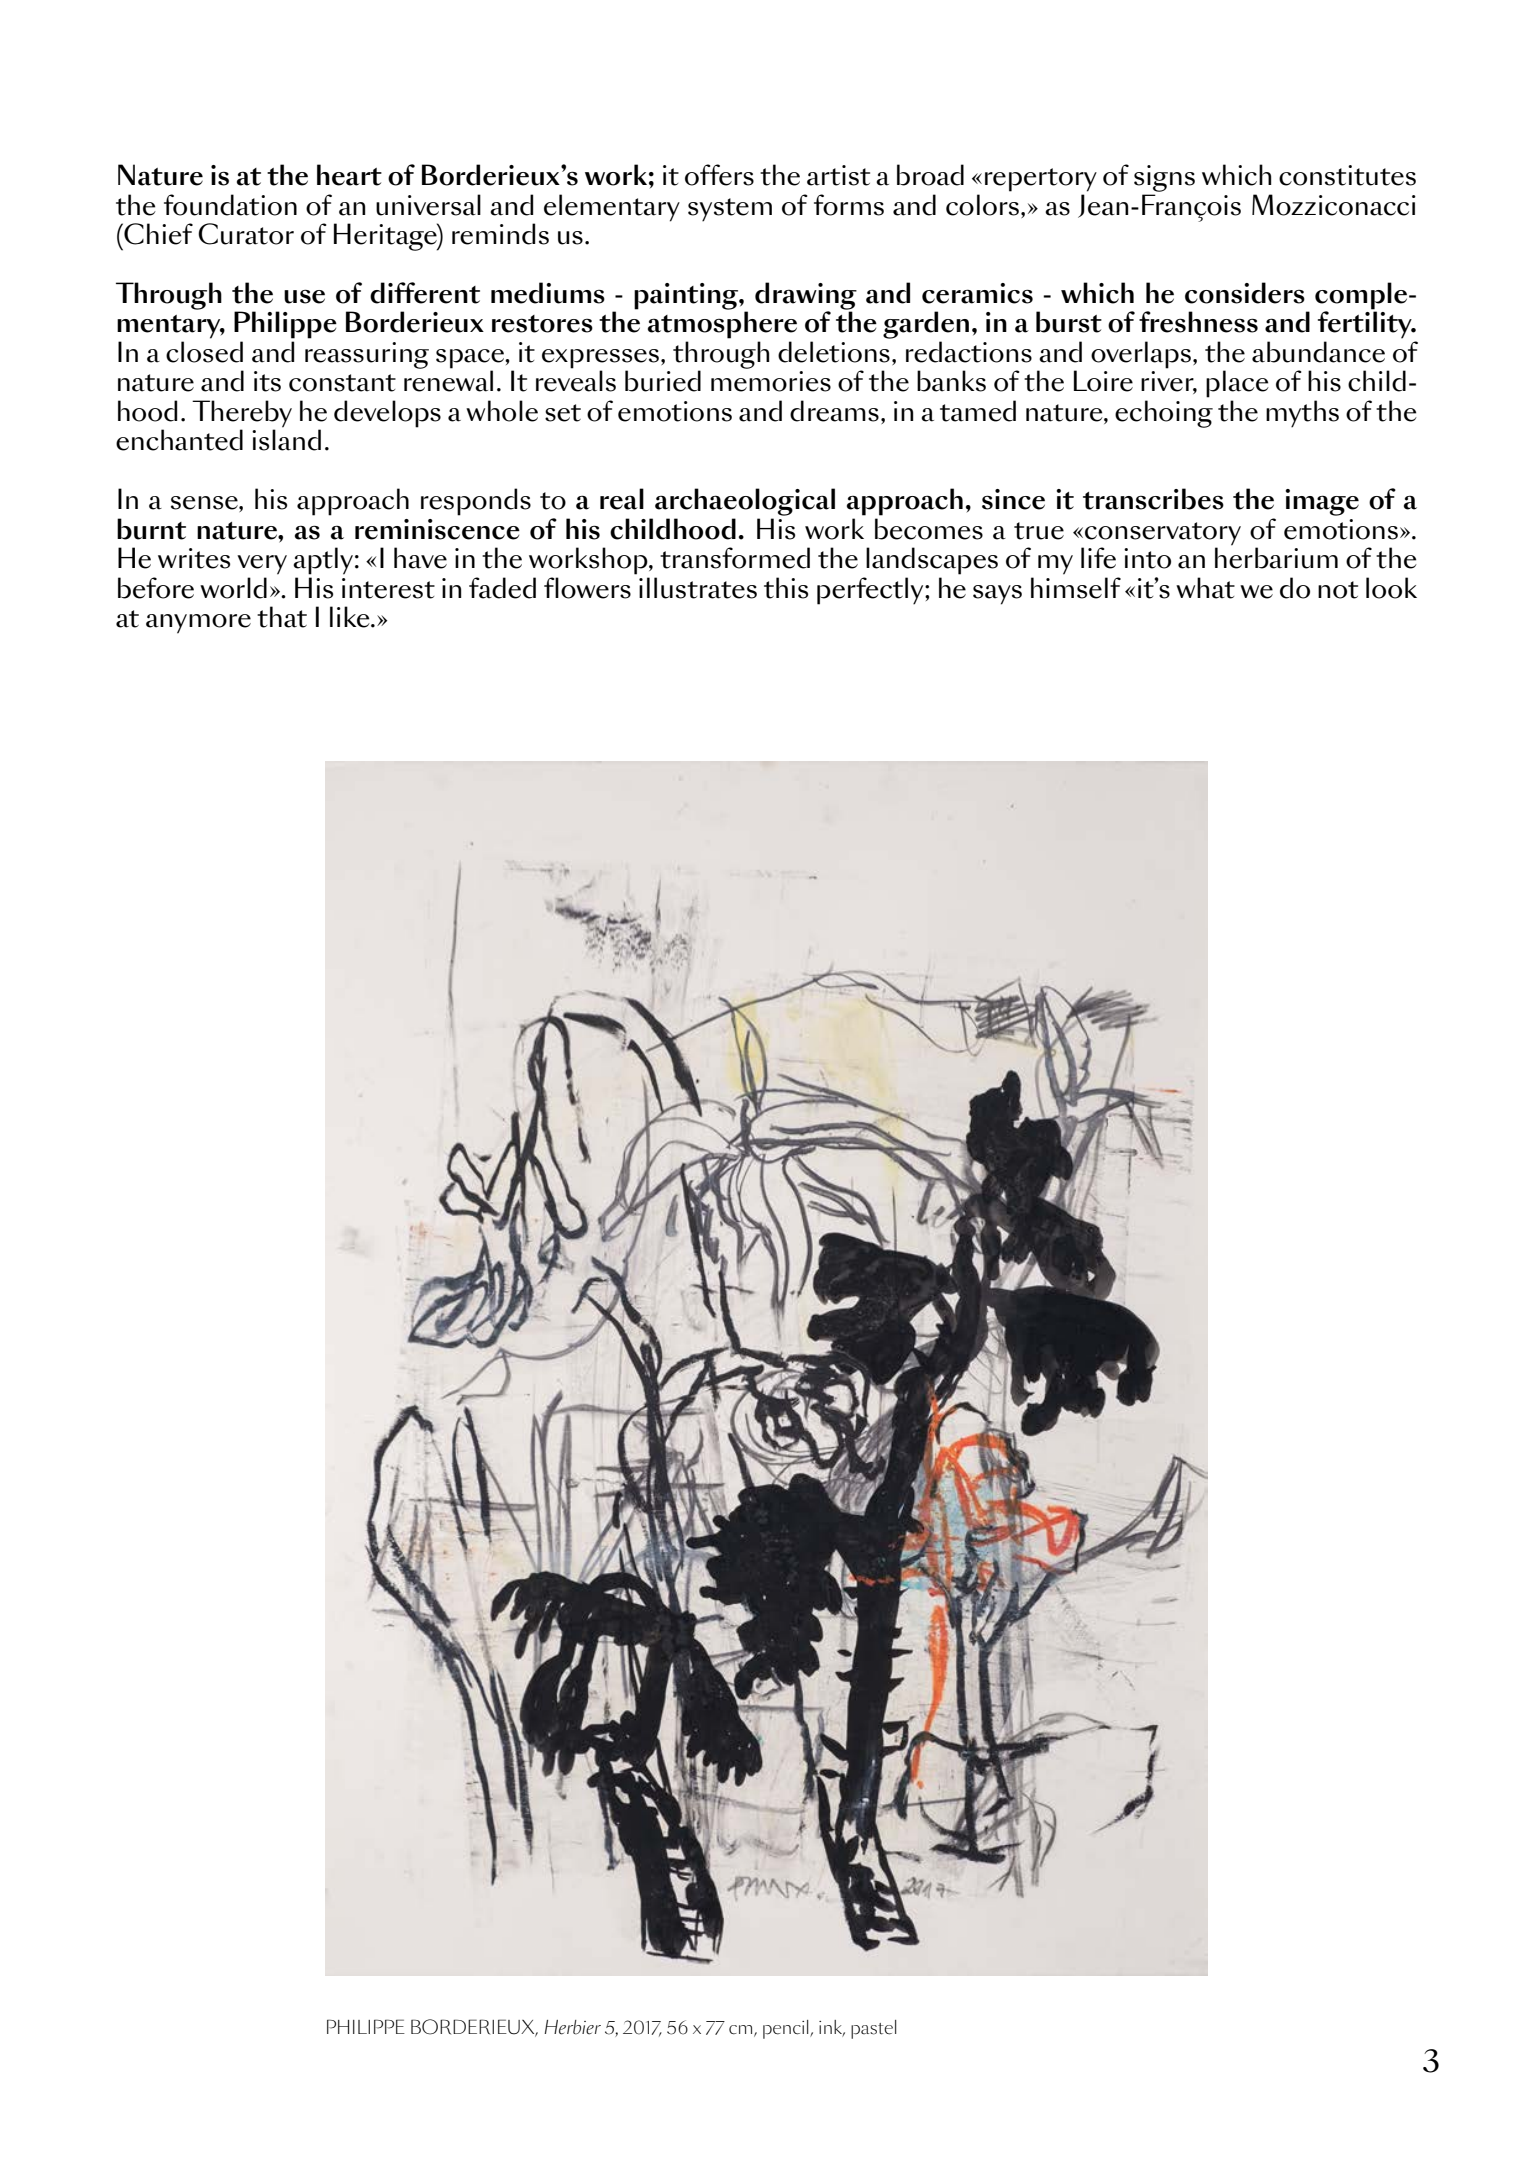 The width and height of the page is (1533, 2168). I want to click on himself, so click(1076, 588).
